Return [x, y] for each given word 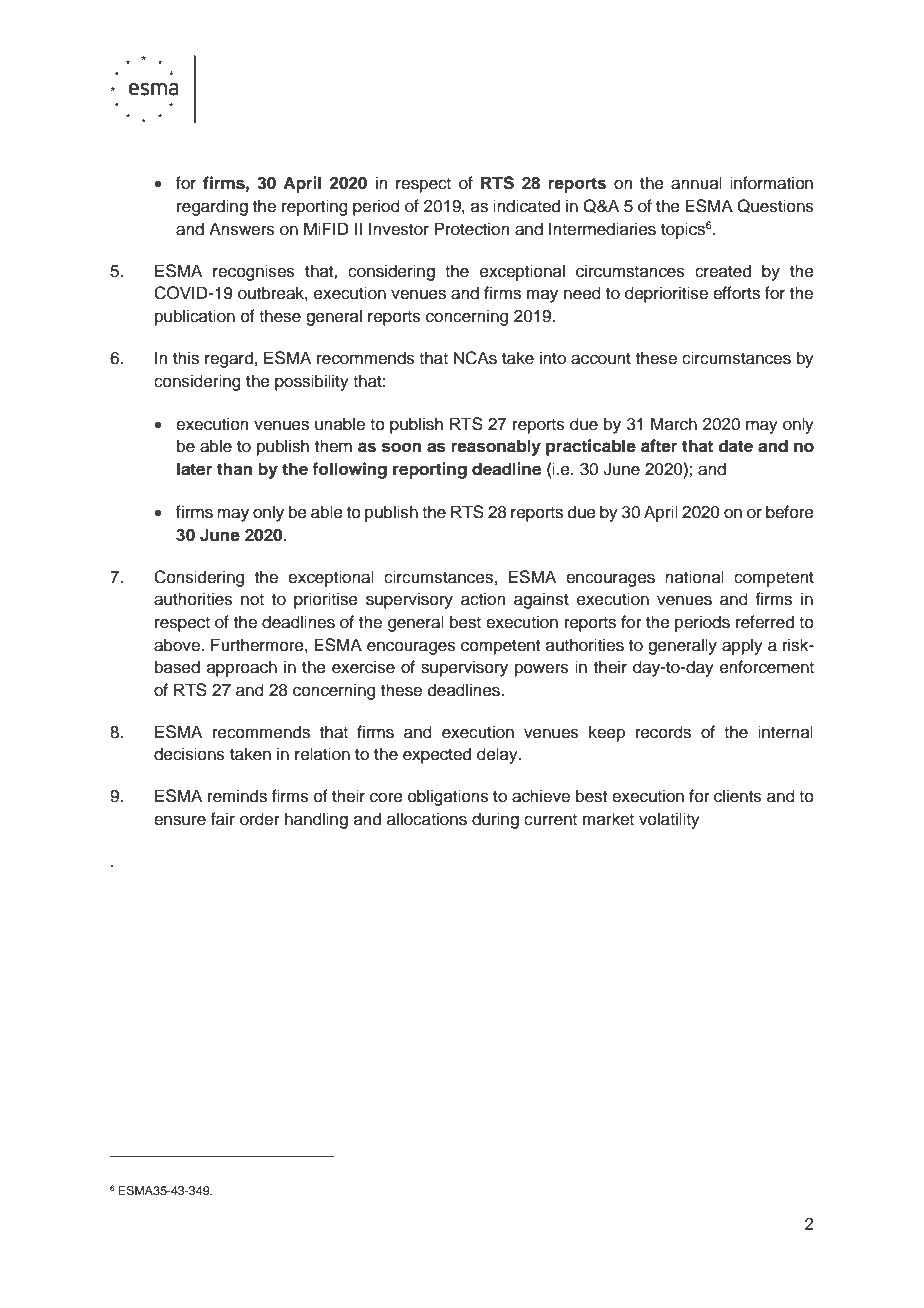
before [790, 512]
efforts [736, 293]
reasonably [496, 447]
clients [738, 796]
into [553, 358]
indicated [526, 206]
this [186, 358]
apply [742, 646]
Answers [242, 229]
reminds [237, 796]
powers [542, 670]
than [234, 469]
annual [696, 183]
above [178, 645]
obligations [448, 797]
